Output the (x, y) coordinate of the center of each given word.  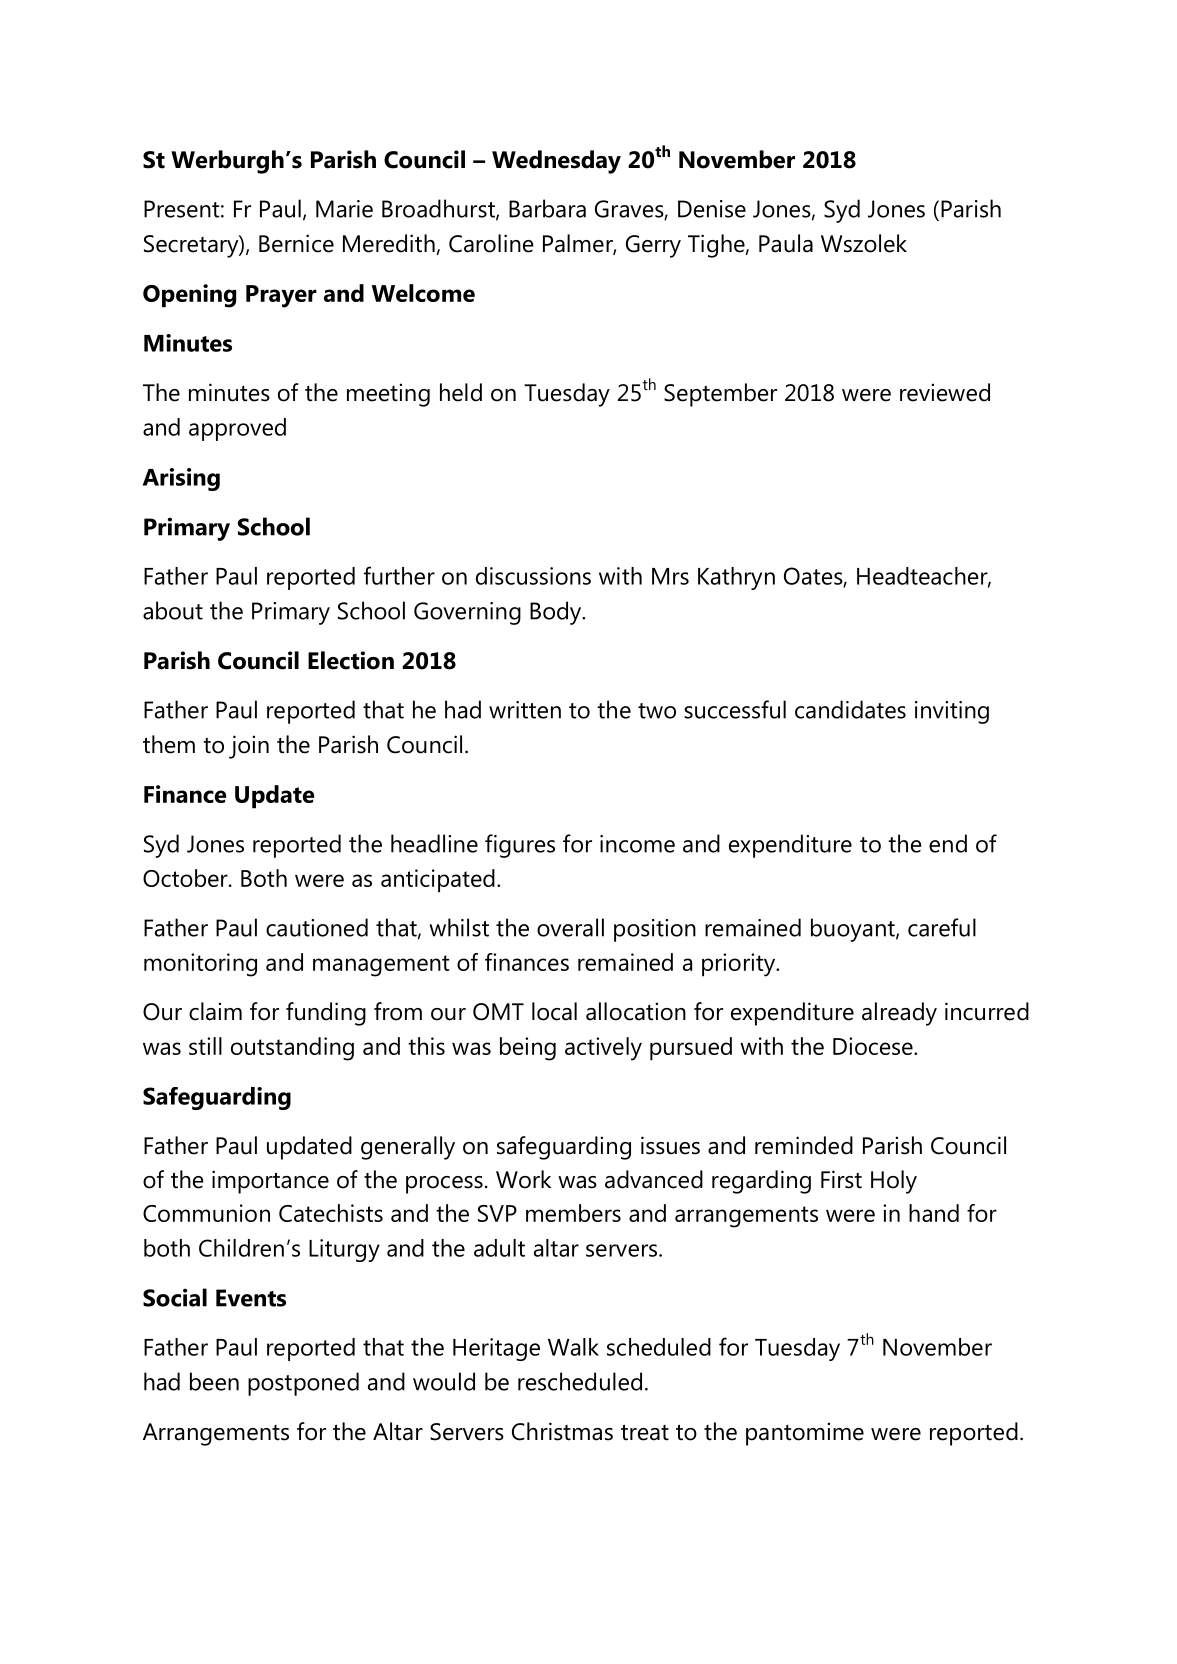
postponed (303, 1384)
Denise (712, 209)
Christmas (562, 1431)
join (249, 747)
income (637, 844)
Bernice (296, 243)
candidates (850, 709)
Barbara (547, 208)
